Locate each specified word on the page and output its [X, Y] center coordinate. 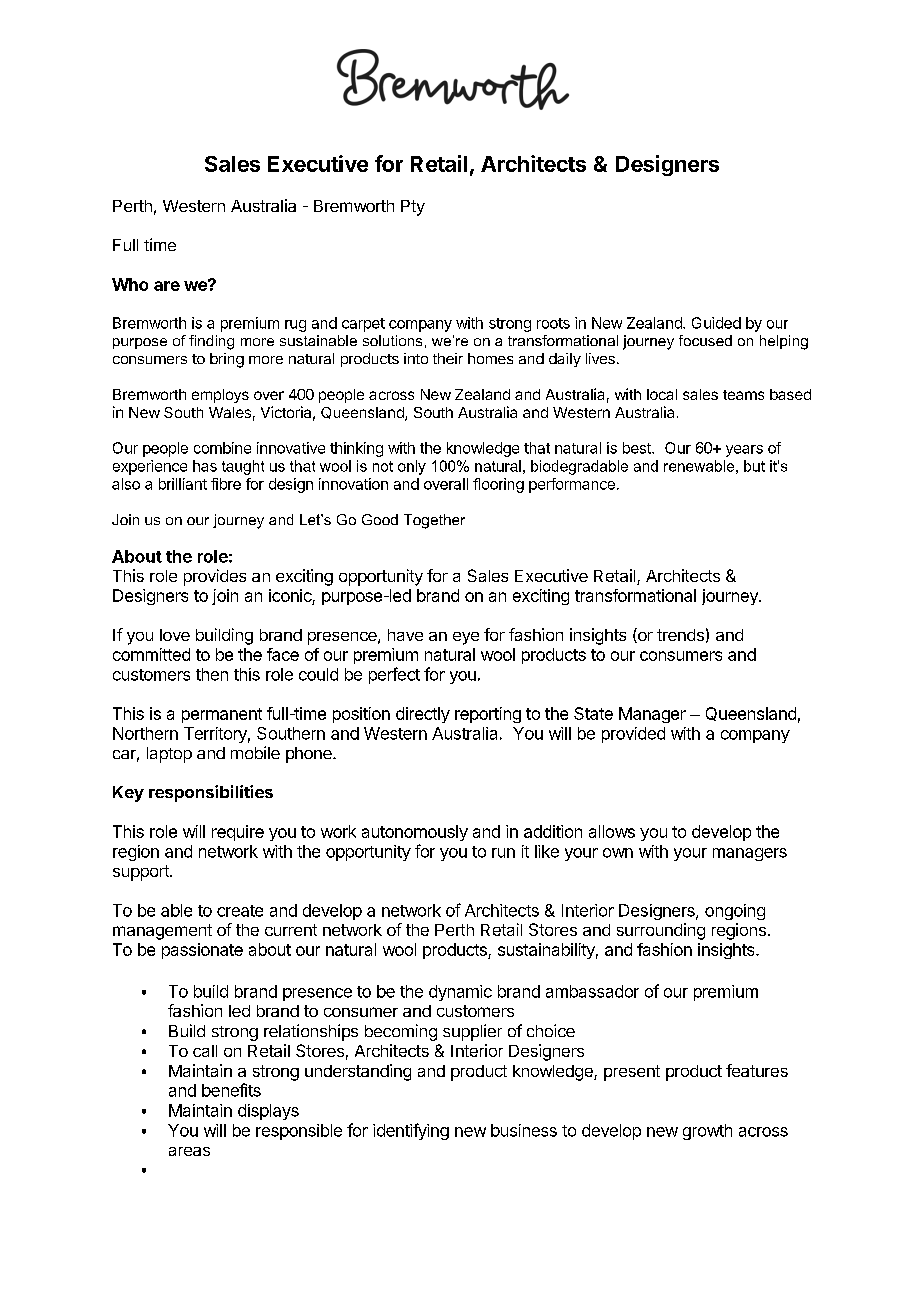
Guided [716, 323]
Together [434, 521]
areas [189, 1151]
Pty [413, 208]
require [238, 833]
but [754, 466]
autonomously [415, 833]
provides [215, 577]
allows [612, 831]
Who [130, 284]
